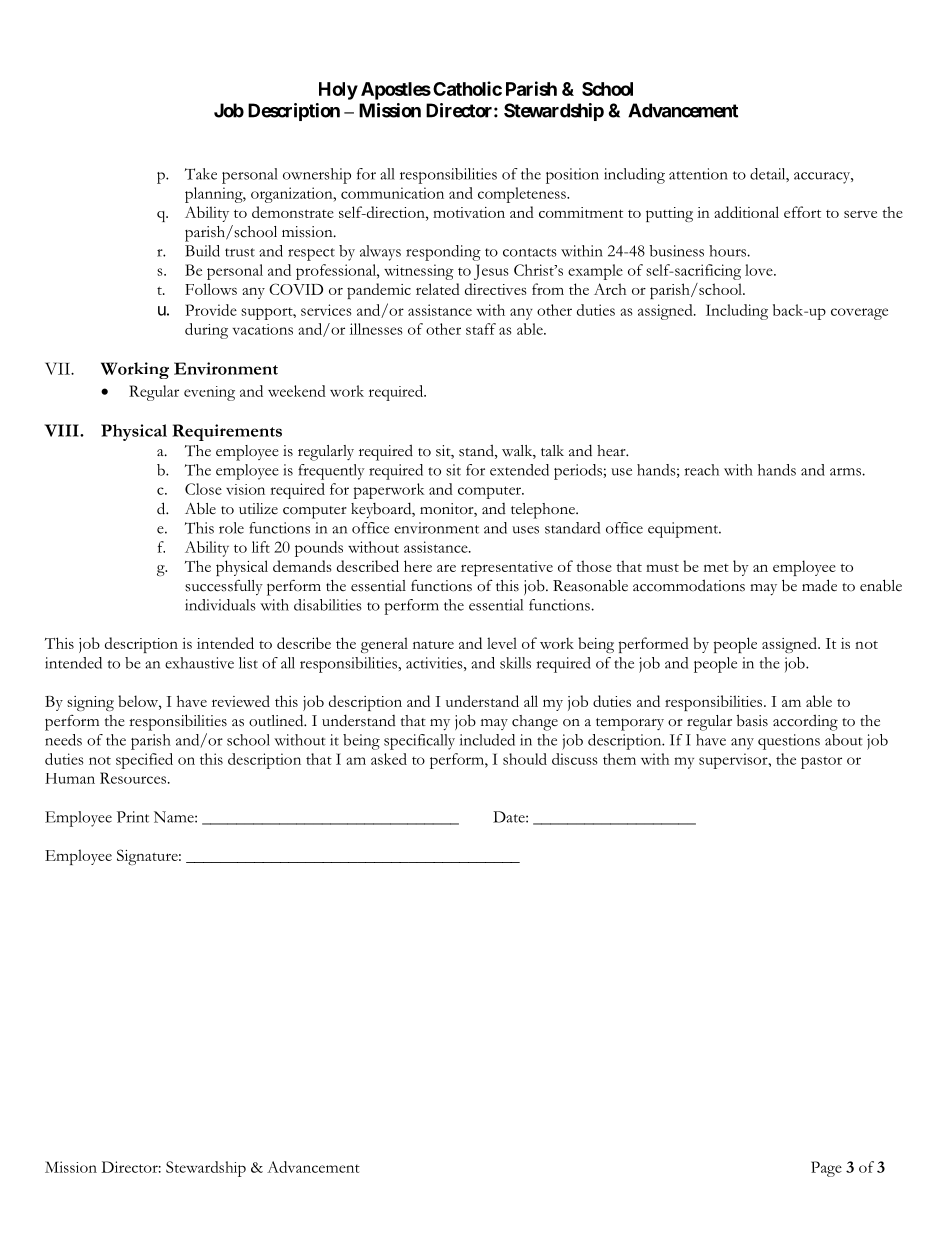 This screenshot has width=952, height=1233. I want to click on completeness, so click(523, 195).
